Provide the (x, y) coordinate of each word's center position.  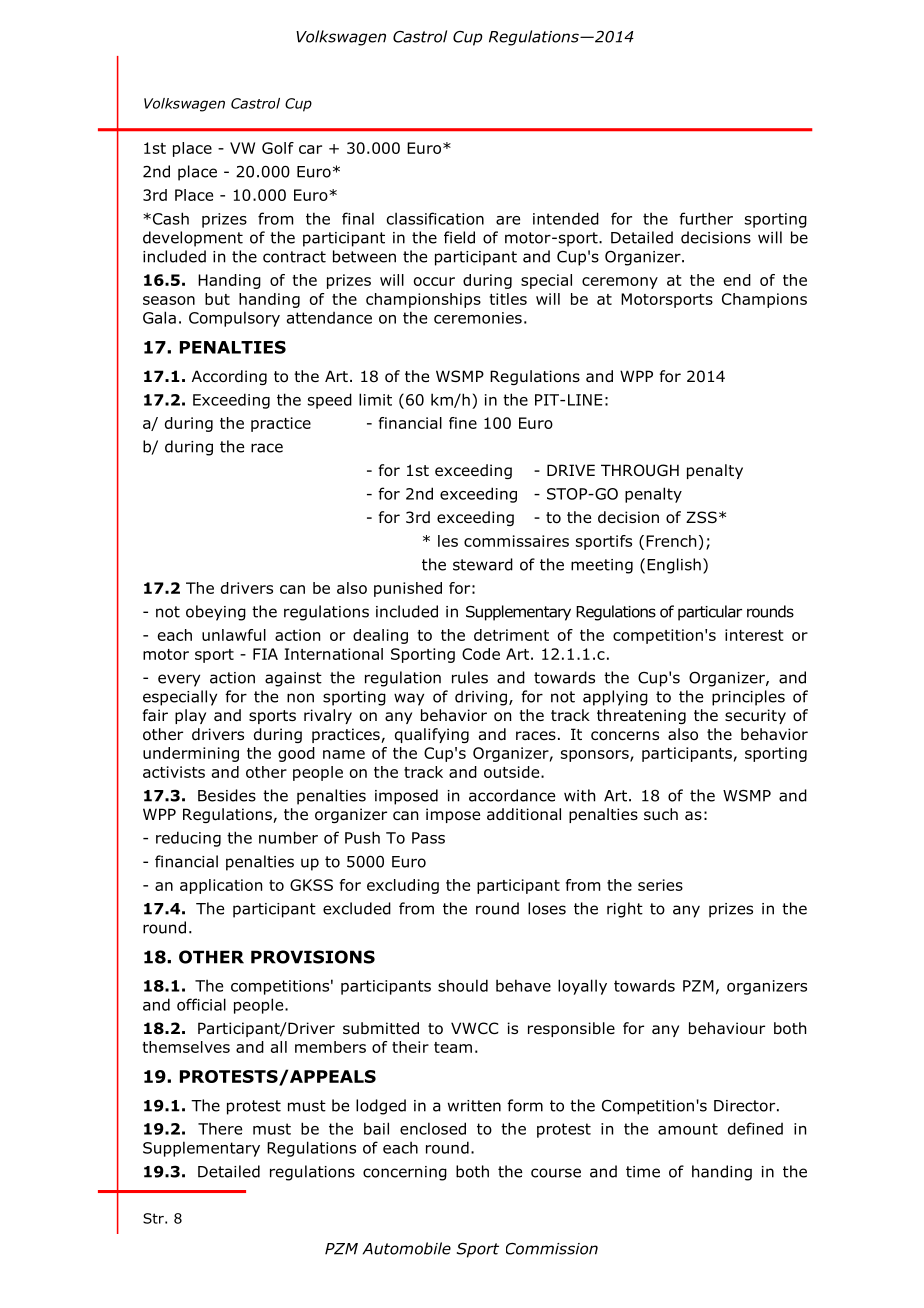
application (221, 886)
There (220, 1128)
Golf (278, 148)
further (706, 218)
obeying (216, 613)
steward (483, 564)
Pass (428, 838)
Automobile (406, 1248)
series (660, 885)
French (671, 541)
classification (435, 218)
